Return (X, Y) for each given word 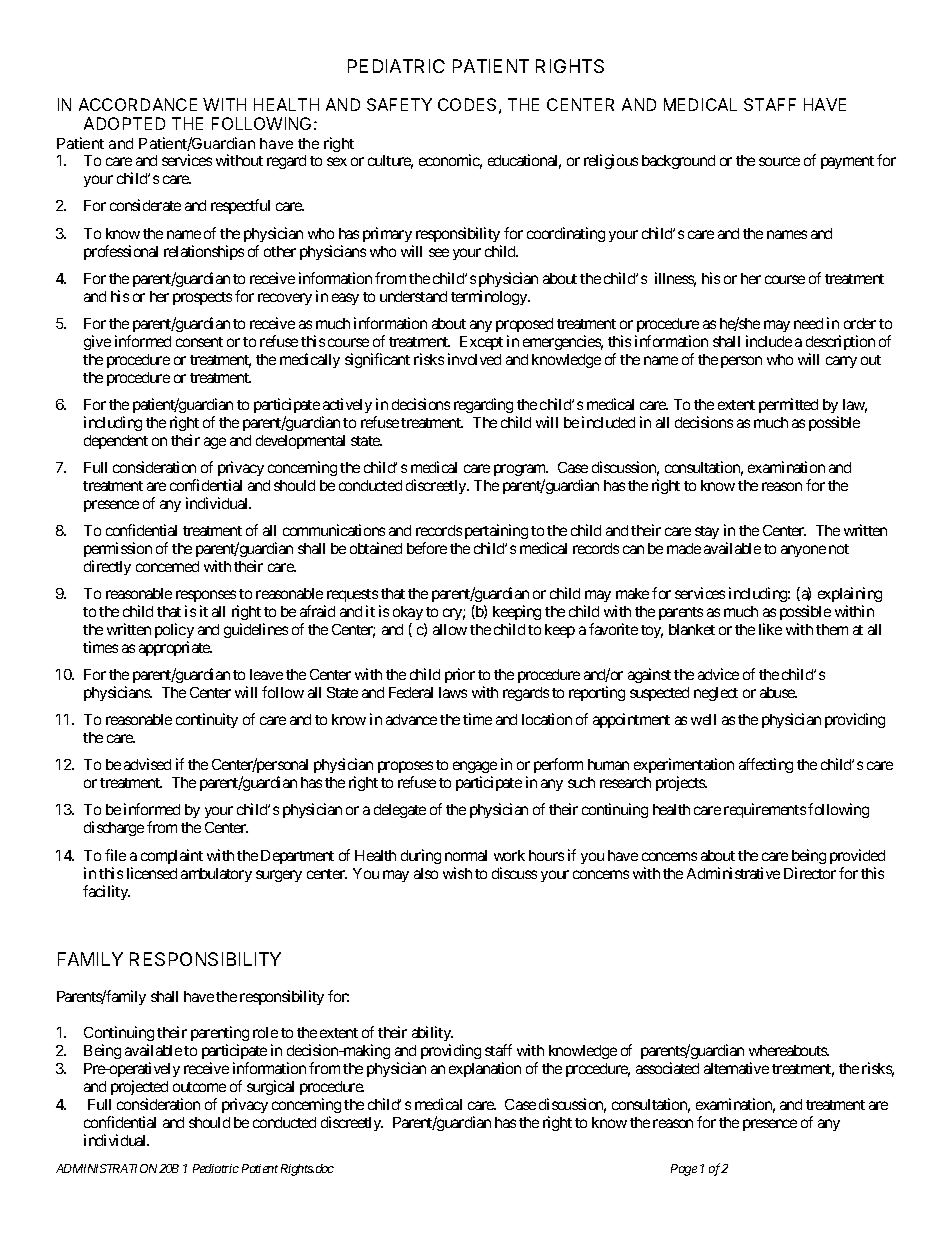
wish (457, 873)
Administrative (733, 873)
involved (474, 359)
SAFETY (399, 104)
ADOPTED (124, 123)
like (770, 629)
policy (174, 630)
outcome (199, 1087)
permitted (788, 405)
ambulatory (216, 875)
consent (199, 342)
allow (450, 629)
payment (847, 162)
